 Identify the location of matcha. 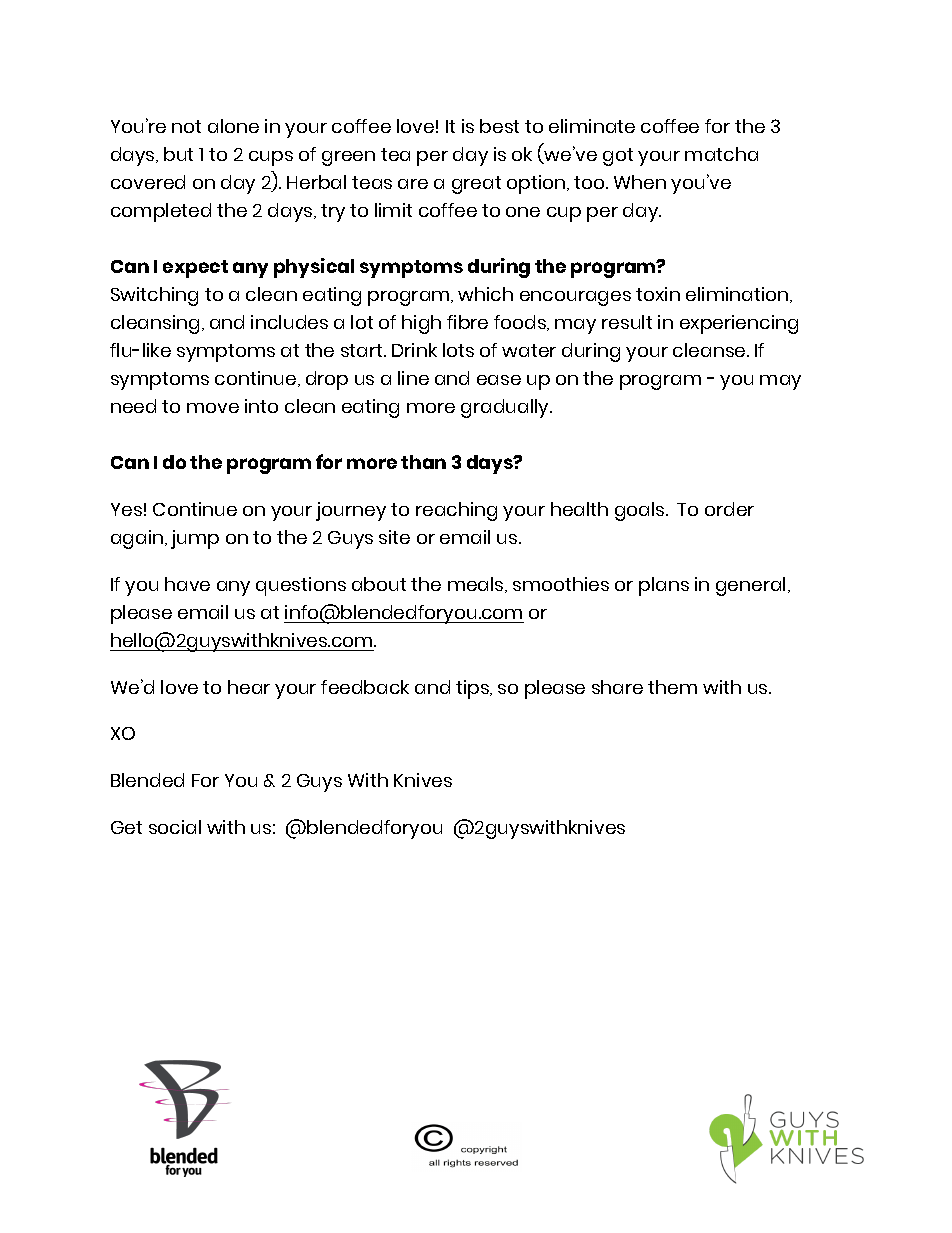
(721, 154).
